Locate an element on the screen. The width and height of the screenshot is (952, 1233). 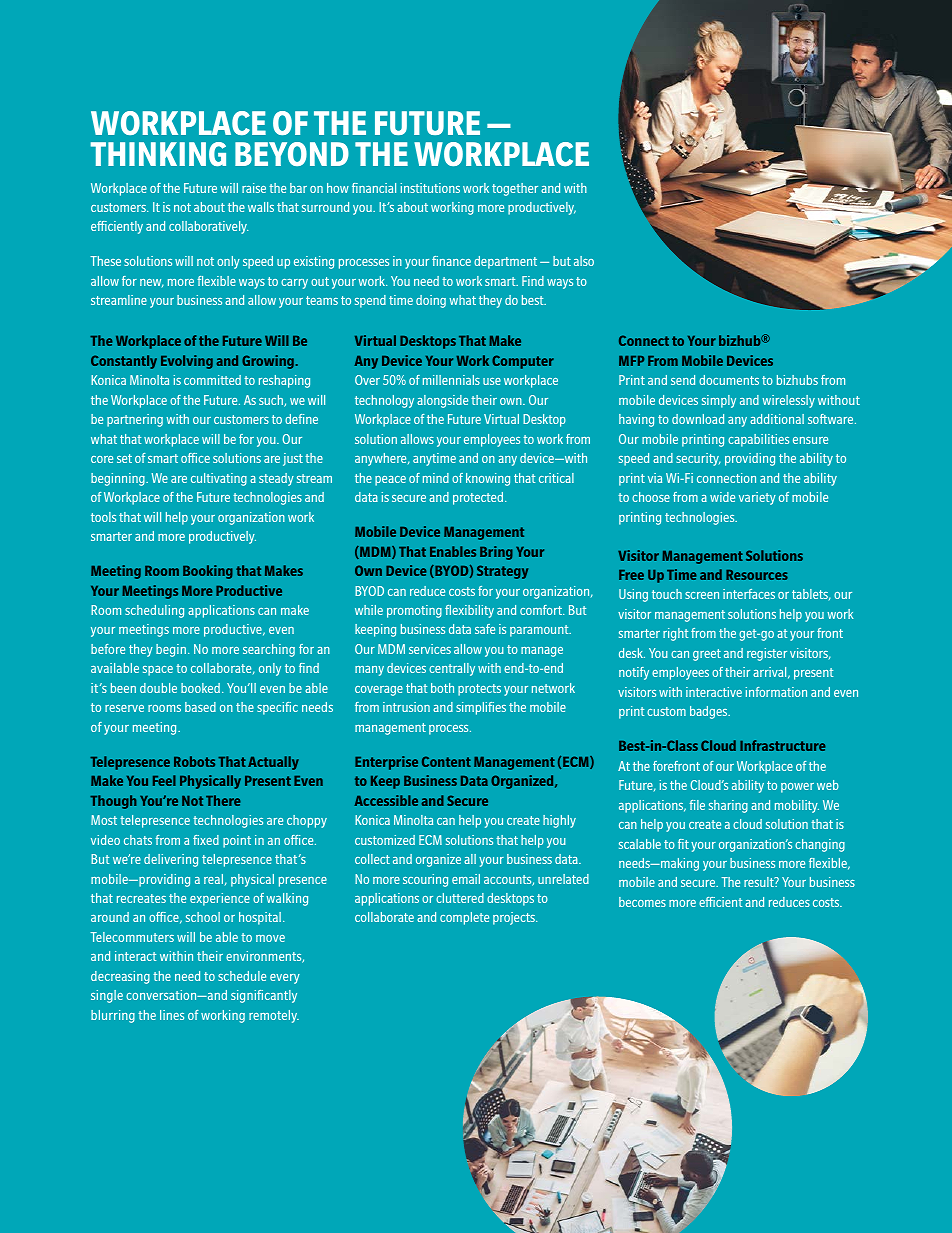
email is located at coordinates (466, 879).
